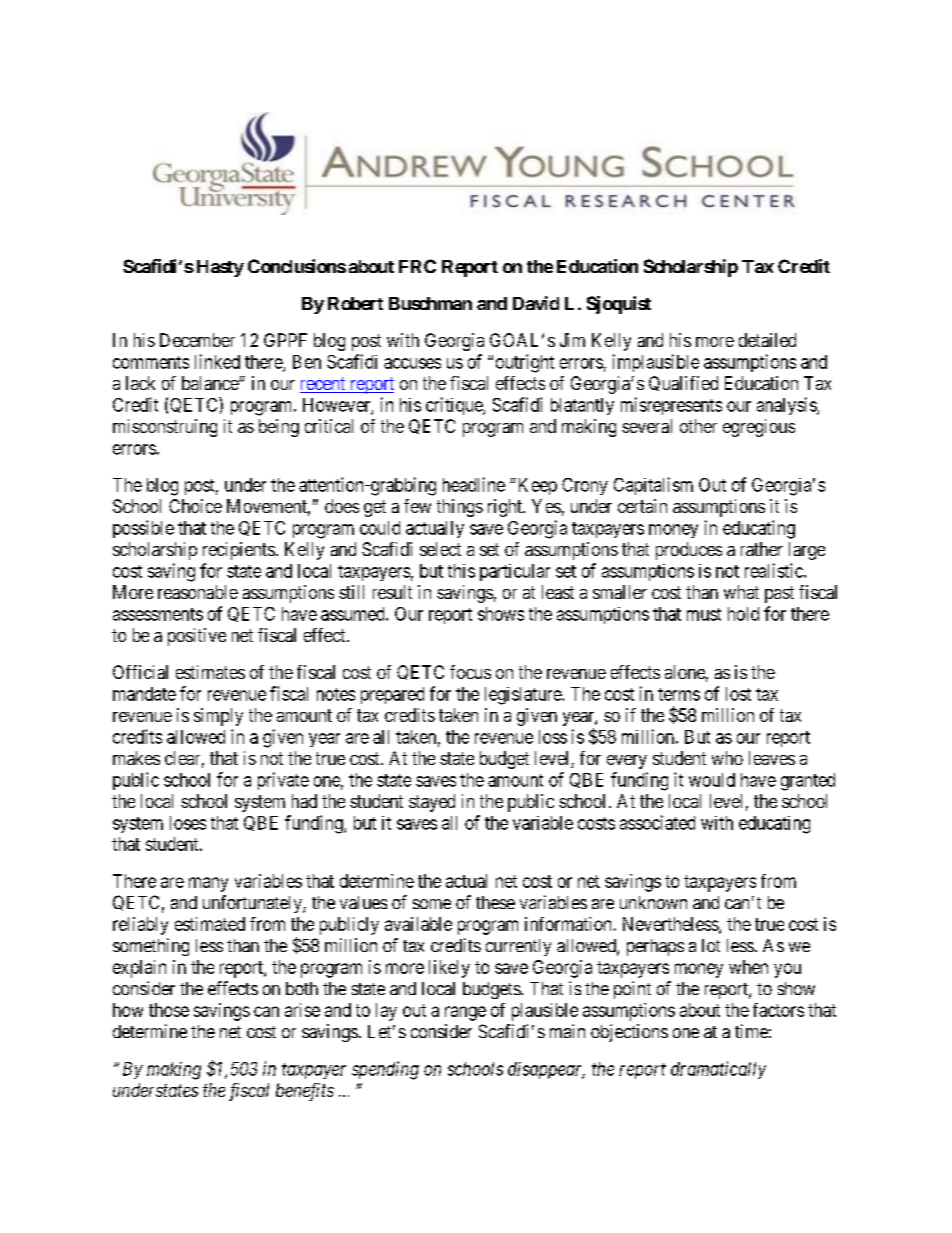 The height and width of the screenshot is (1233, 952). What do you see at coordinates (220, 268) in the screenshot?
I see `Hasty` at bounding box center [220, 268].
